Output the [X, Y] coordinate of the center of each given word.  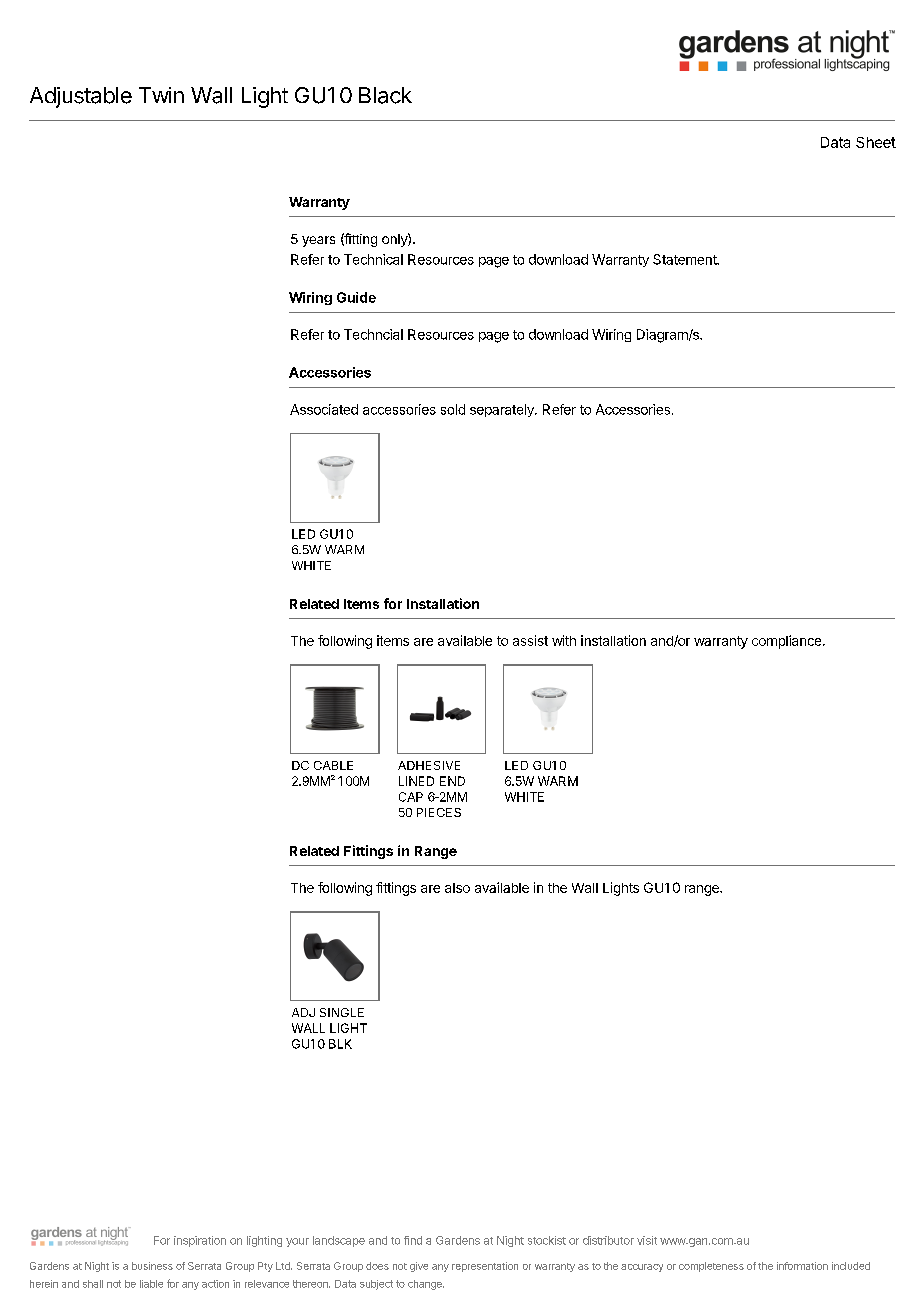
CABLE [333, 765]
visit [647, 1240]
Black [385, 95]
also [457, 888]
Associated [324, 409]
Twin [161, 95]
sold [453, 409]
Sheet [876, 142]
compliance [788, 642]
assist [530, 640]
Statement [685, 259]
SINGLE [342, 1012]
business [152, 1266]
